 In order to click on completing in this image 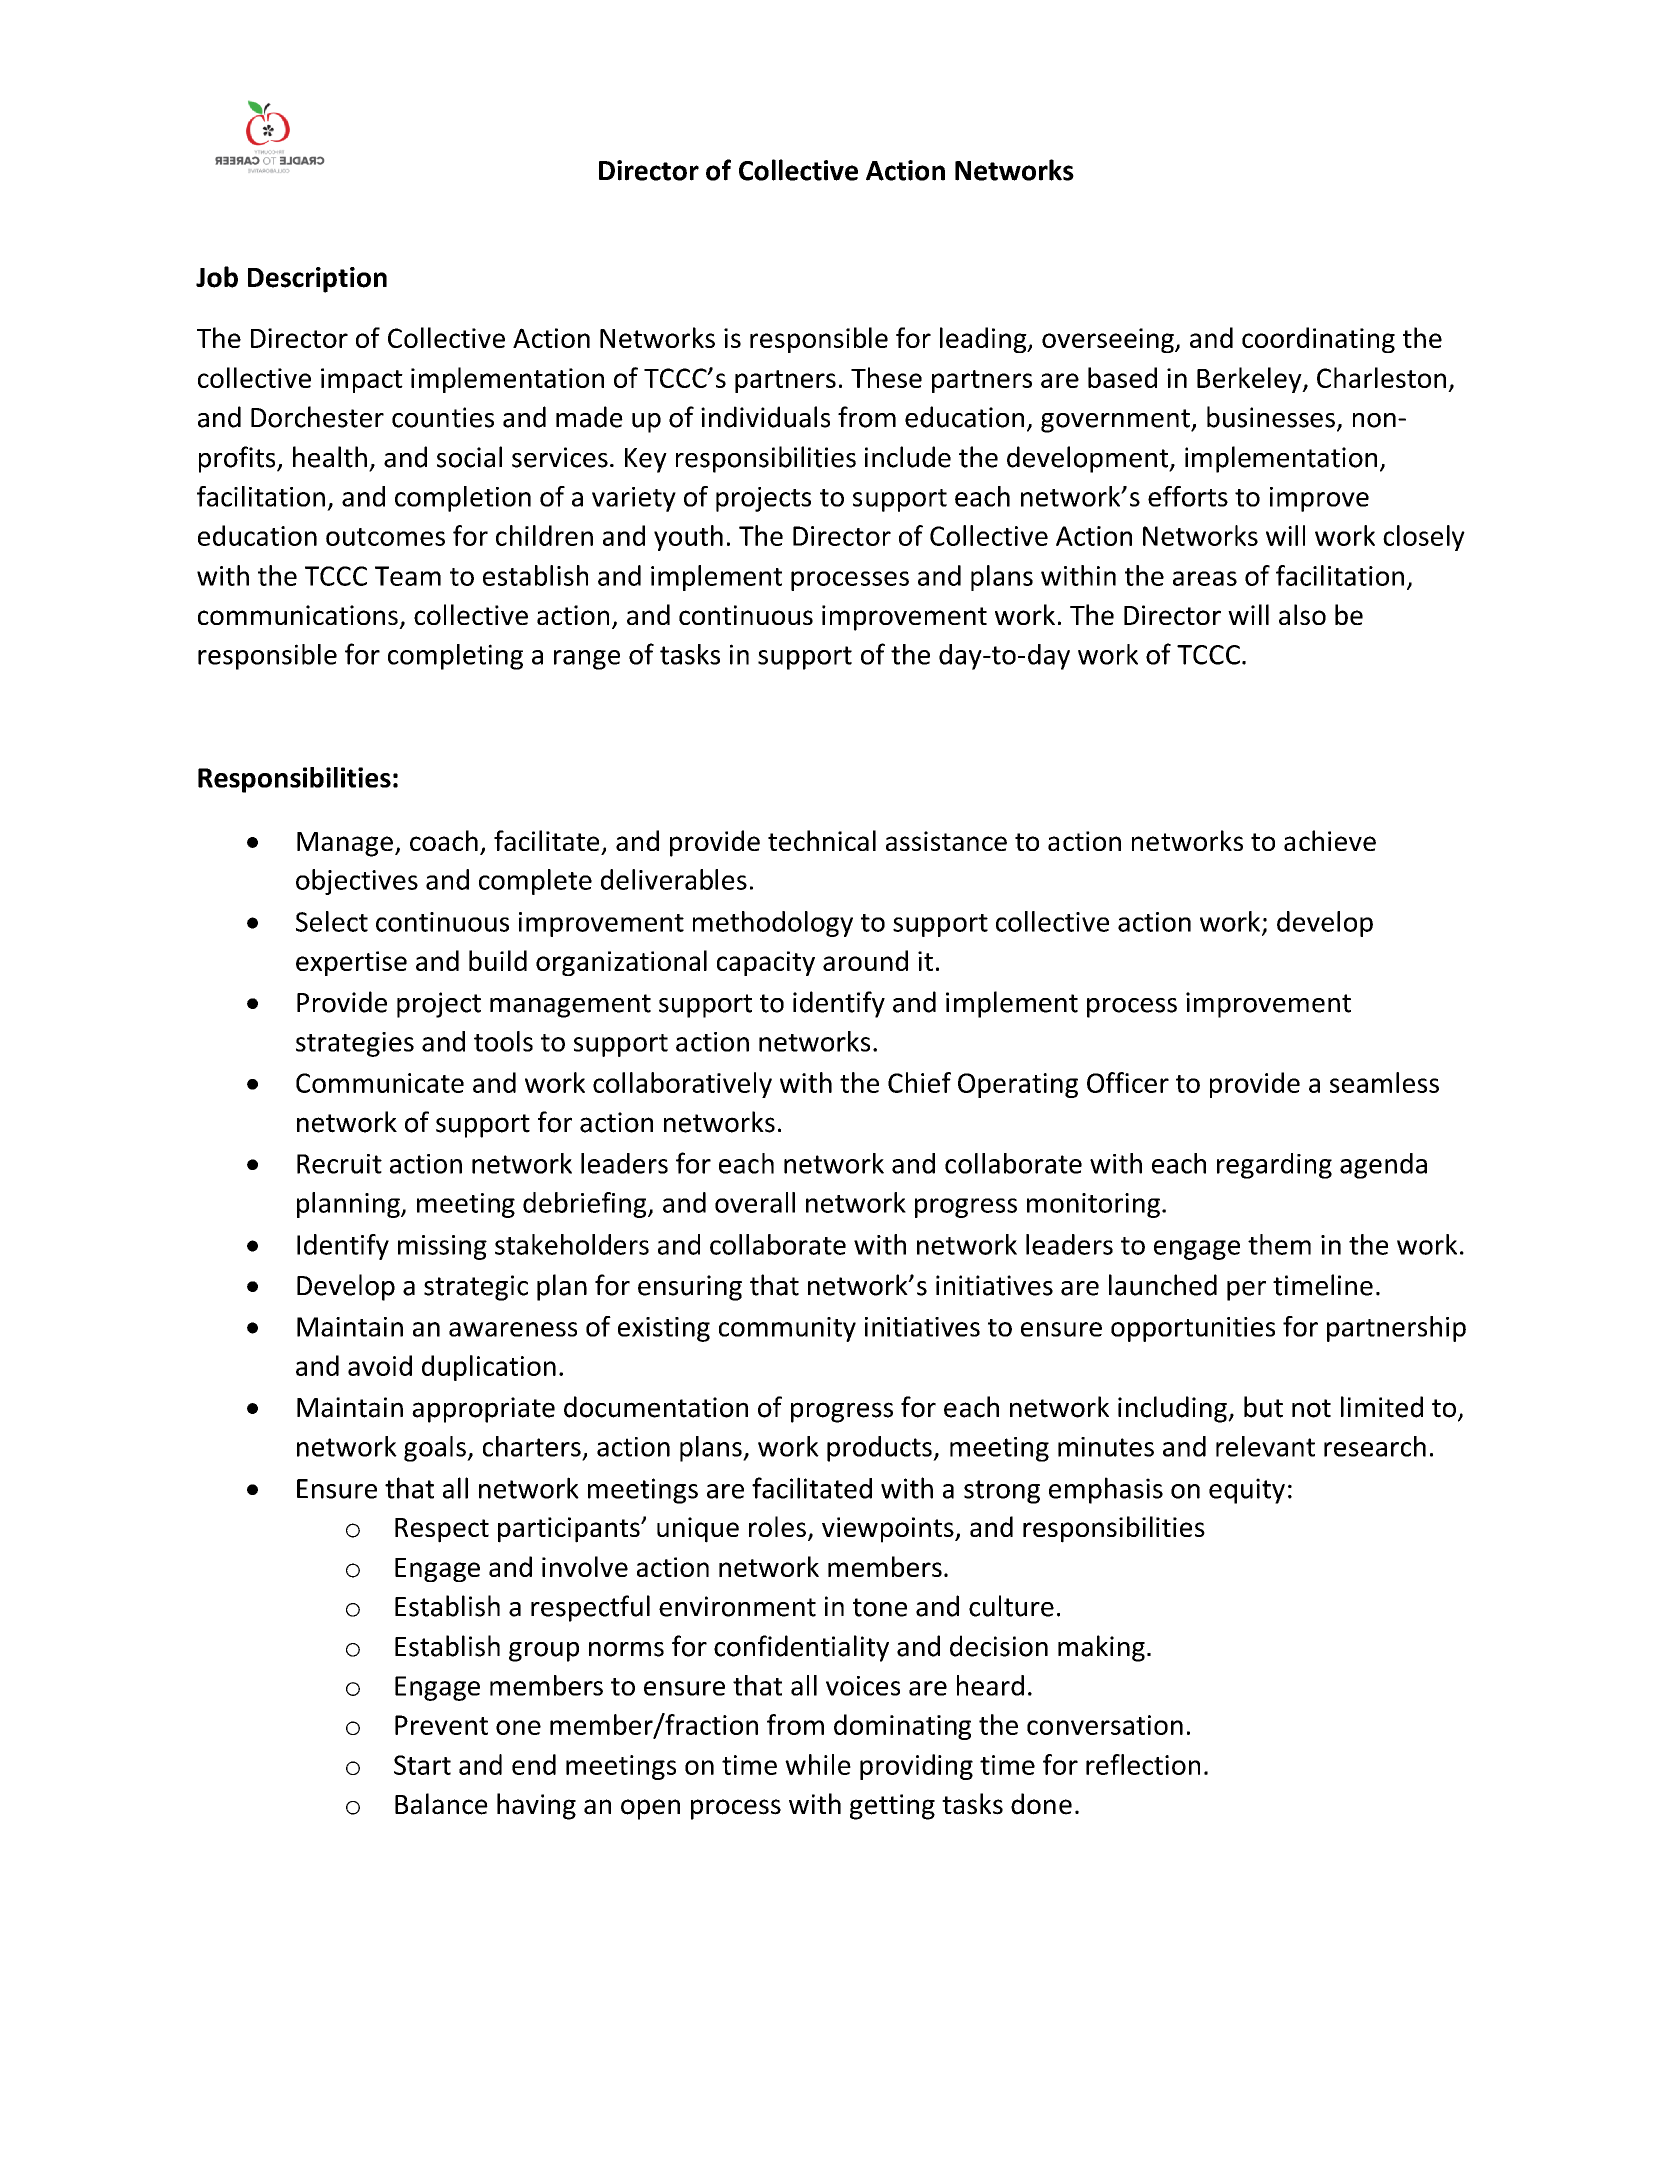, I will do `click(455, 657)`.
